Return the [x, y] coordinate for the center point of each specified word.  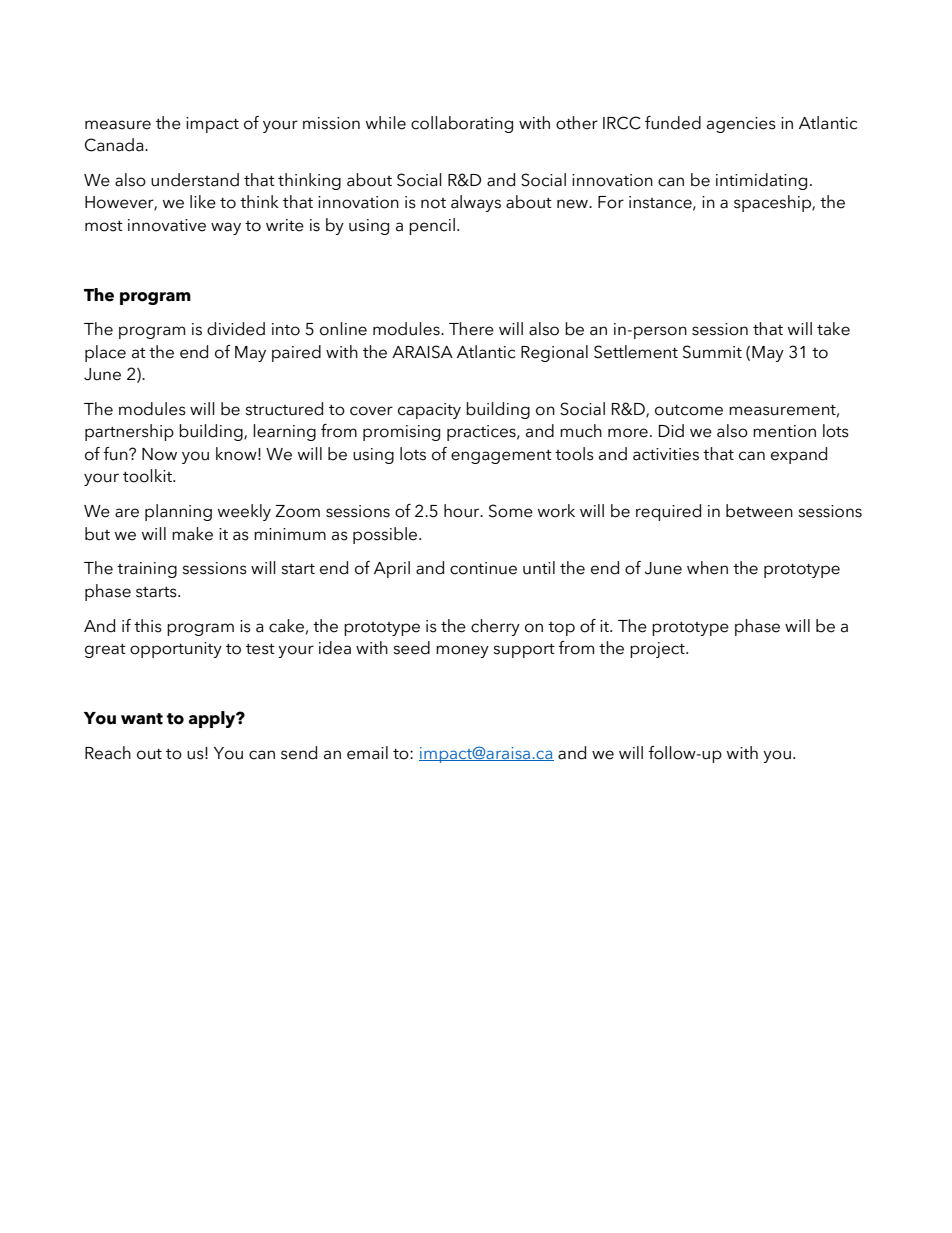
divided [236, 329]
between [759, 511]
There [471, 329]
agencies [741, 125]
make [192, 534]
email [367, 753]
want [142, 719]
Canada [115, 145]
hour [463, 511]
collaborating [462, 124]
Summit [712, 352]
